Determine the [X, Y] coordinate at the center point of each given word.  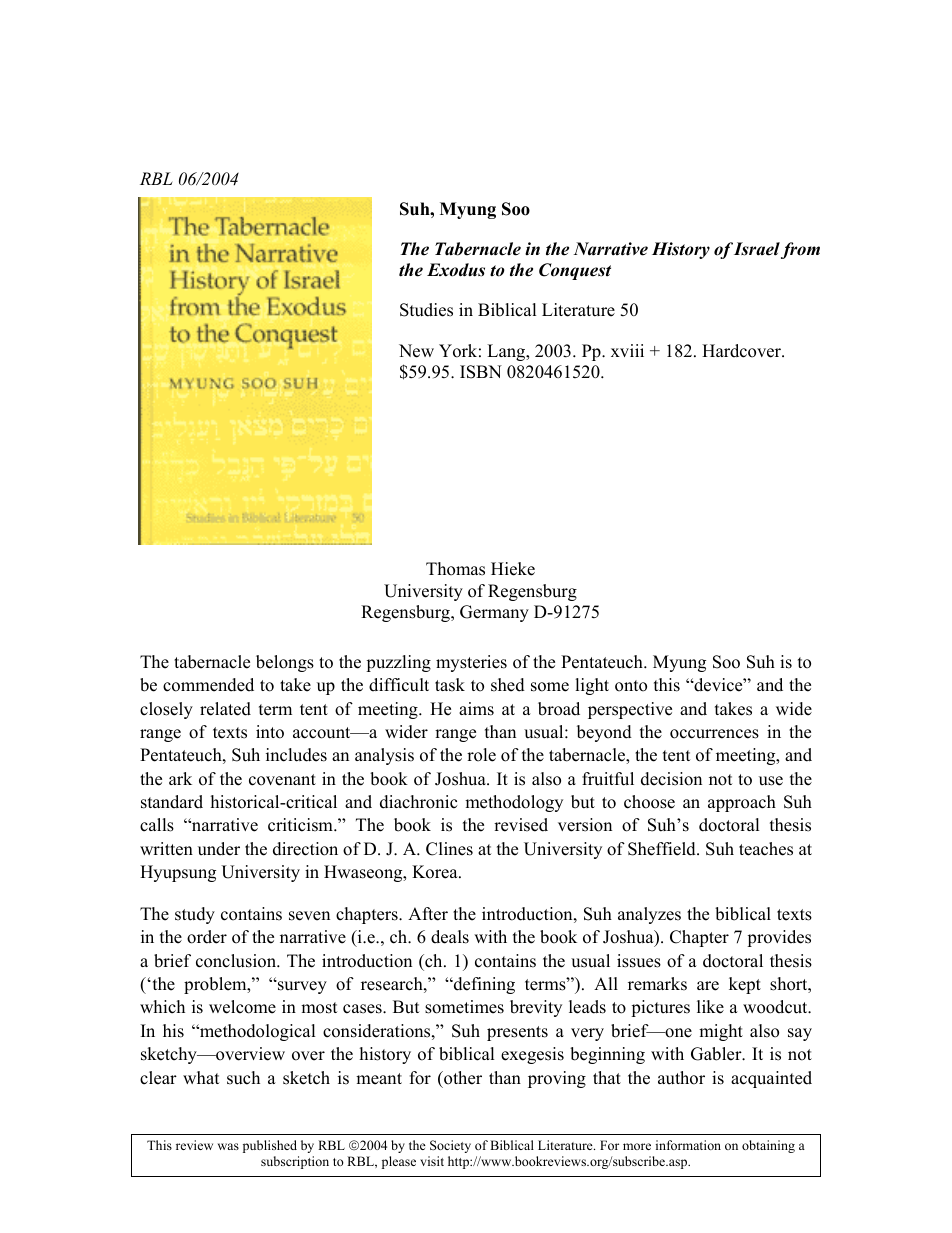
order [207, 937]
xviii [627, 350]
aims [476, 709]
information [688, 1145]
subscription [295, 1162]
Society [450, 1146]
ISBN [481, 372]
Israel [757, 249]
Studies [426, 310]
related [225, 709]
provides [779, 938]
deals [450, 937]
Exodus [456, 270]
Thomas [455, 569]
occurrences [714, 734]
